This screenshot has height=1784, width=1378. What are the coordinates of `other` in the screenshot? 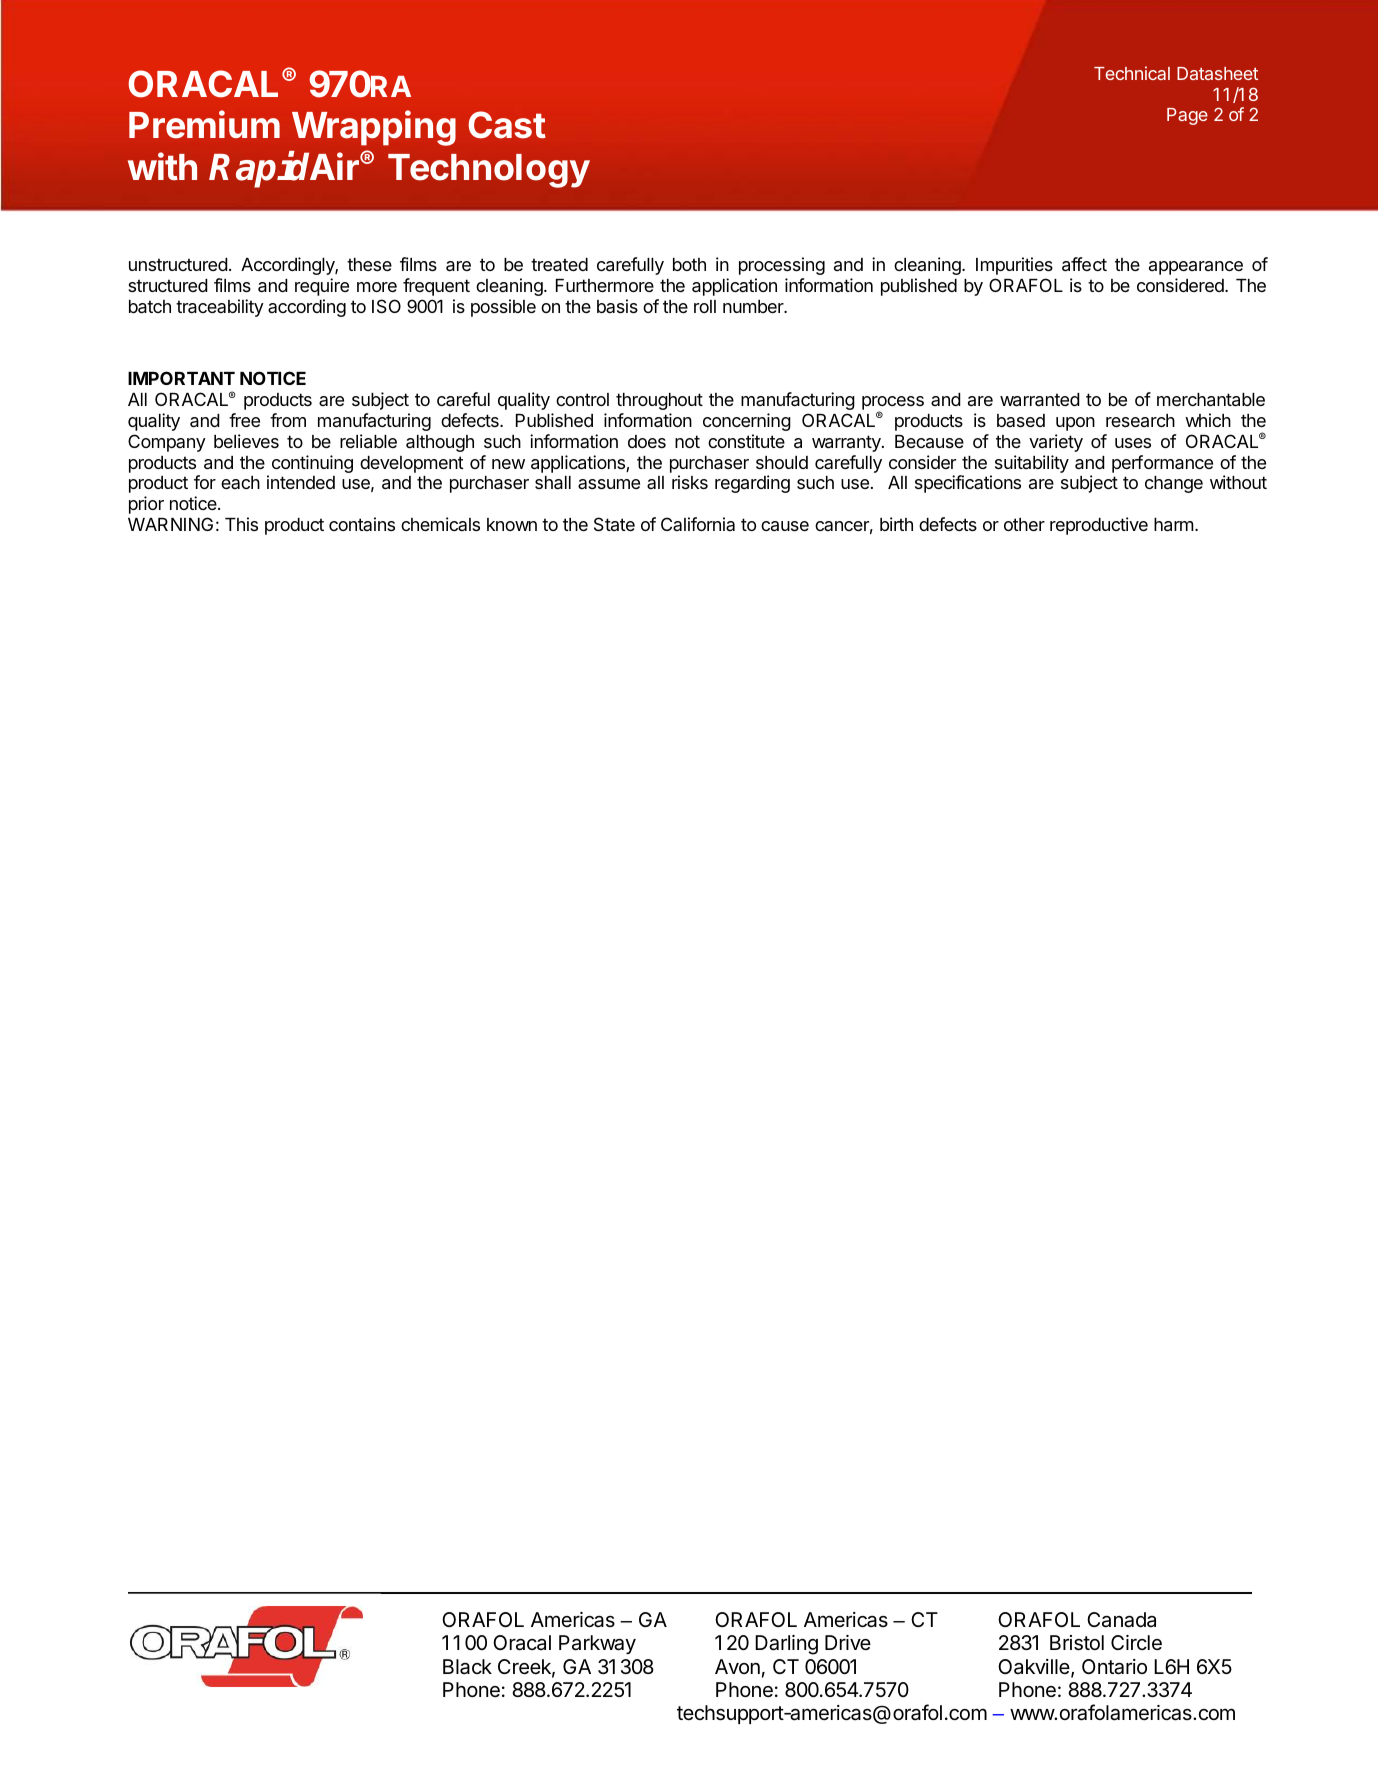 It's located at (1024, 524).
